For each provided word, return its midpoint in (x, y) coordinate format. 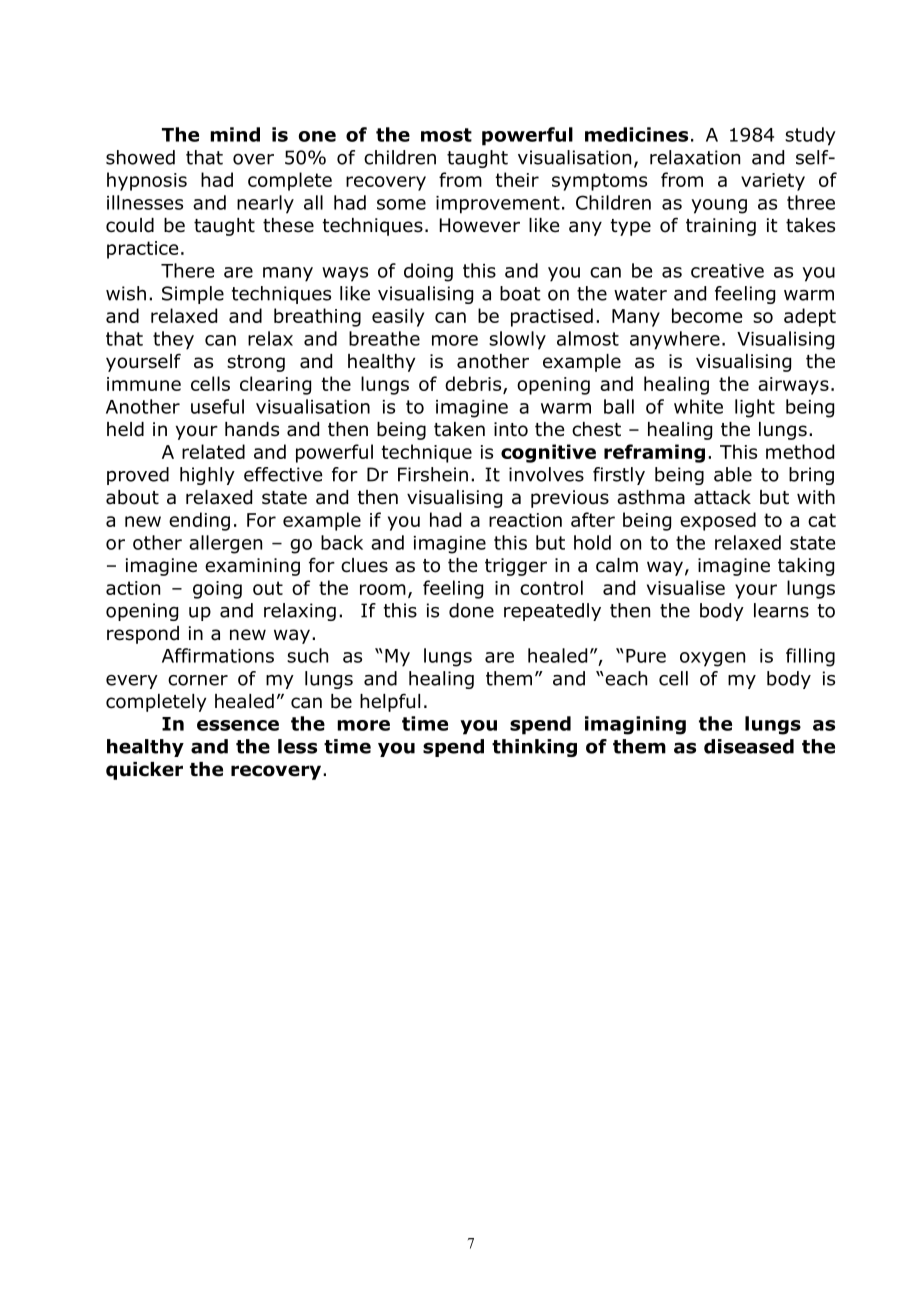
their (517, 179)
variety (773, 182)
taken (459, 429)
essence (238, 725)
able (733, 474)
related (213, 451)
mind (235, 134)
